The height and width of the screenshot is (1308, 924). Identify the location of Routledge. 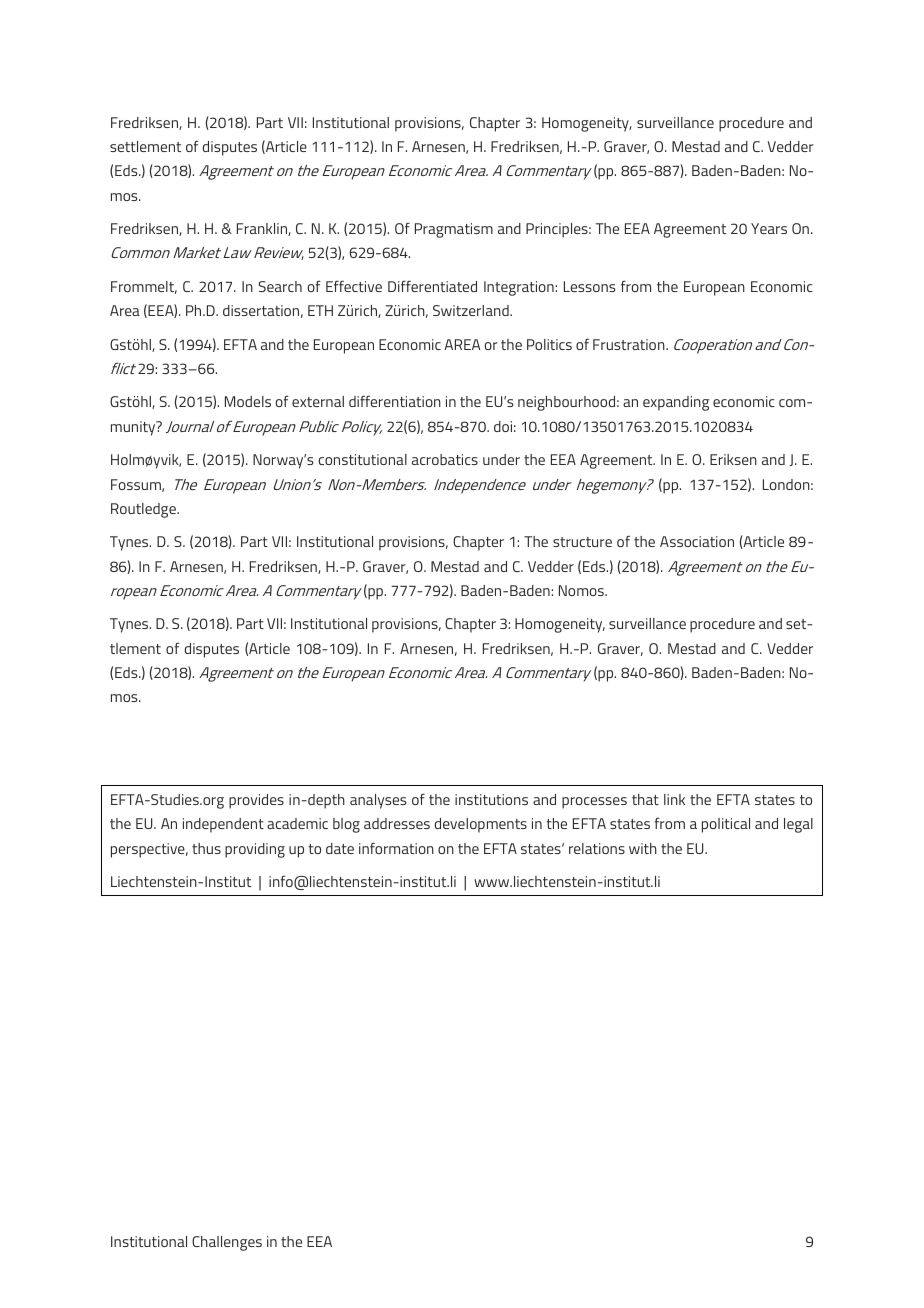
(144, 510).
